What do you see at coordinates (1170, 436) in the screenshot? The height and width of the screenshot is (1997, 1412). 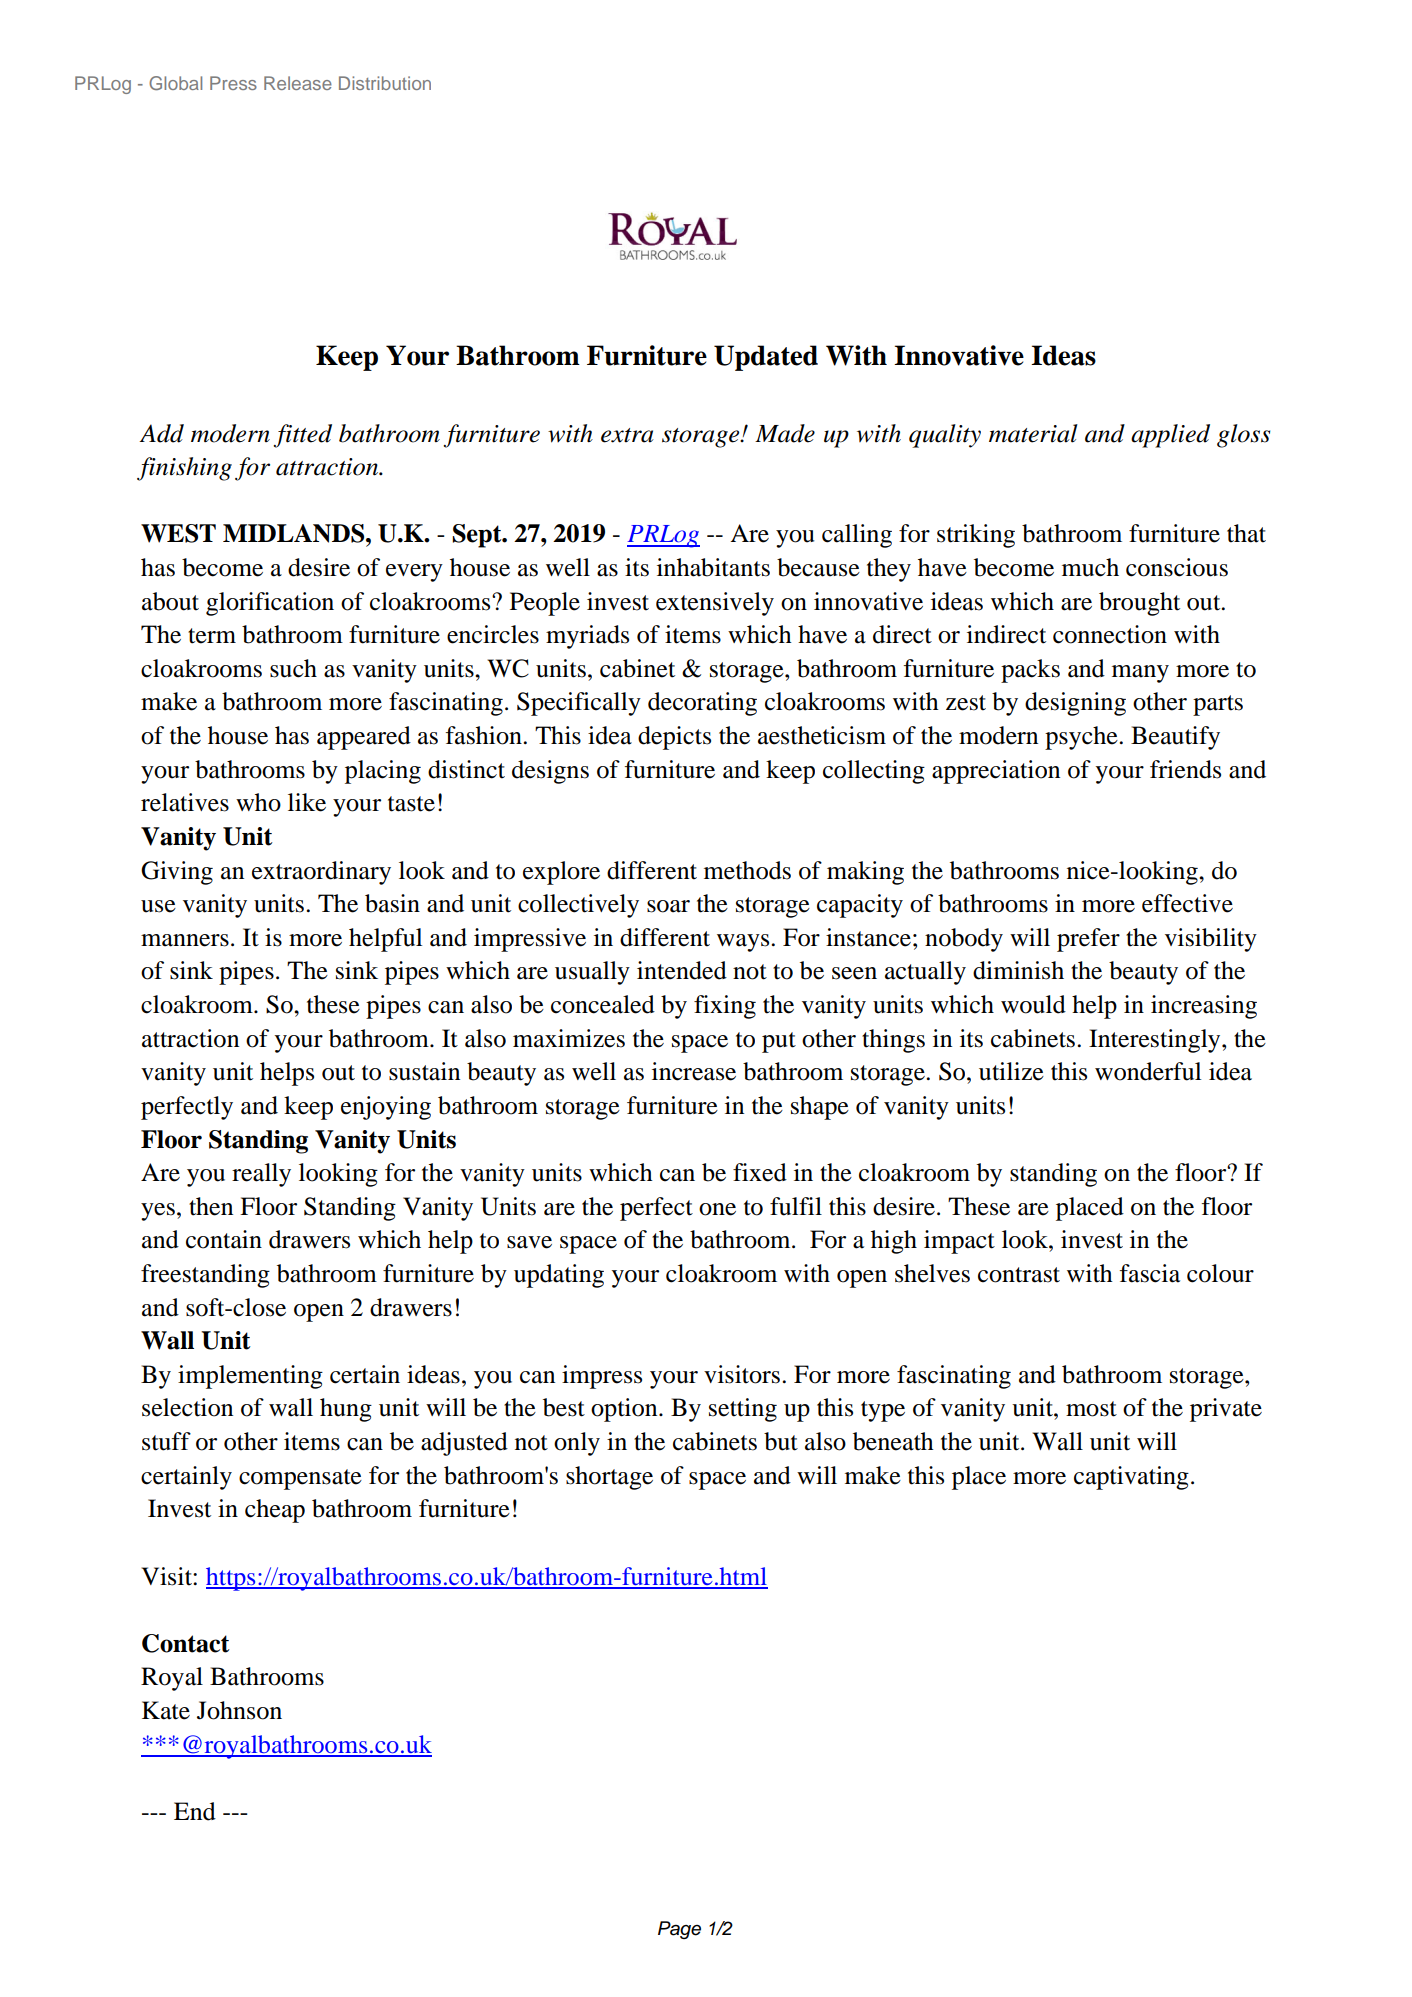 I see `applied` at bounding box center [1170, 436].
